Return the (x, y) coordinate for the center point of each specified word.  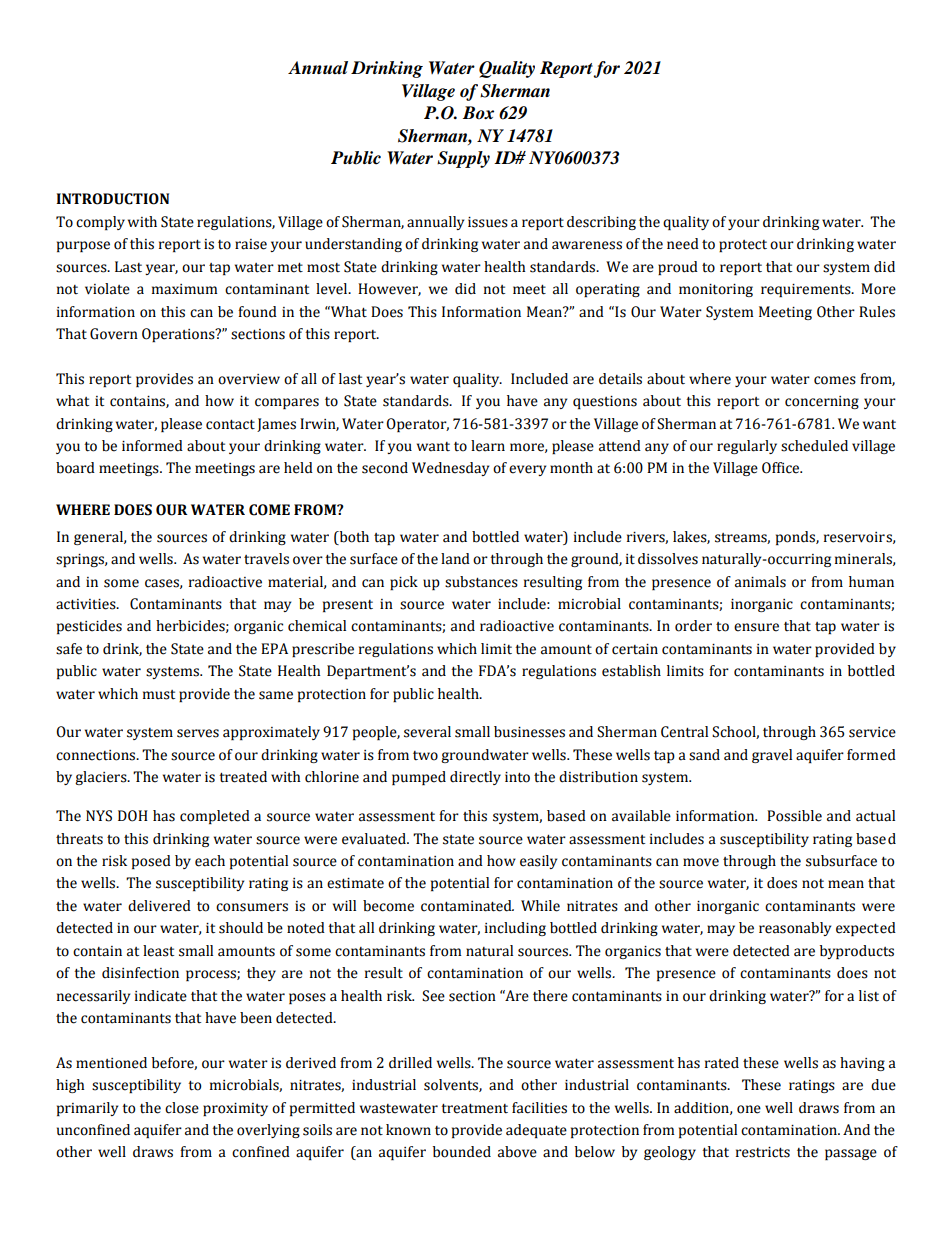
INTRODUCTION (112, 199)
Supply (463, 159)
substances (481, 582)
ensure (756, 627)
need (683, 244)
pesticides (89, 627)
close (182, 1108)
